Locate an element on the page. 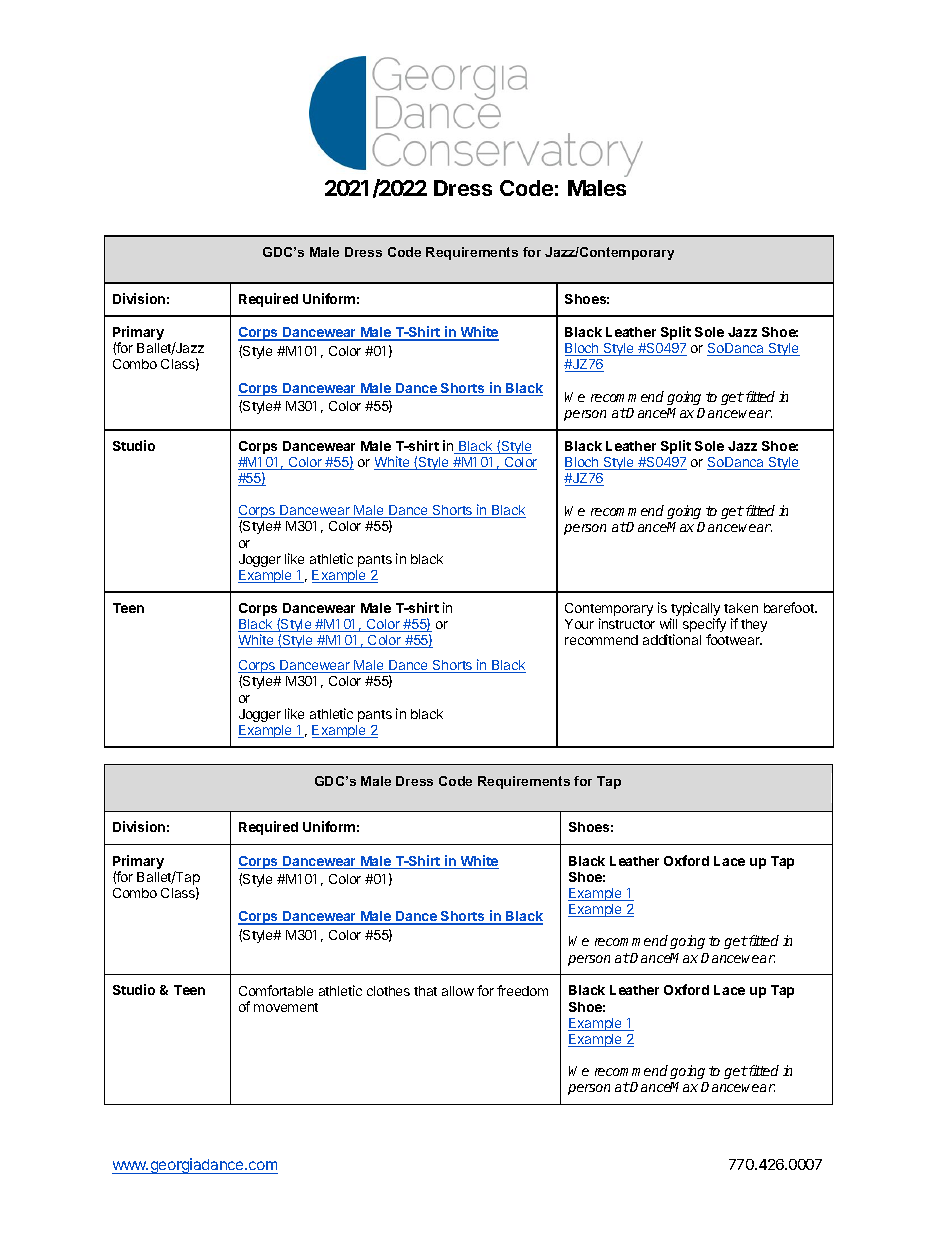  freedom is located at coordinates (522, 990).
